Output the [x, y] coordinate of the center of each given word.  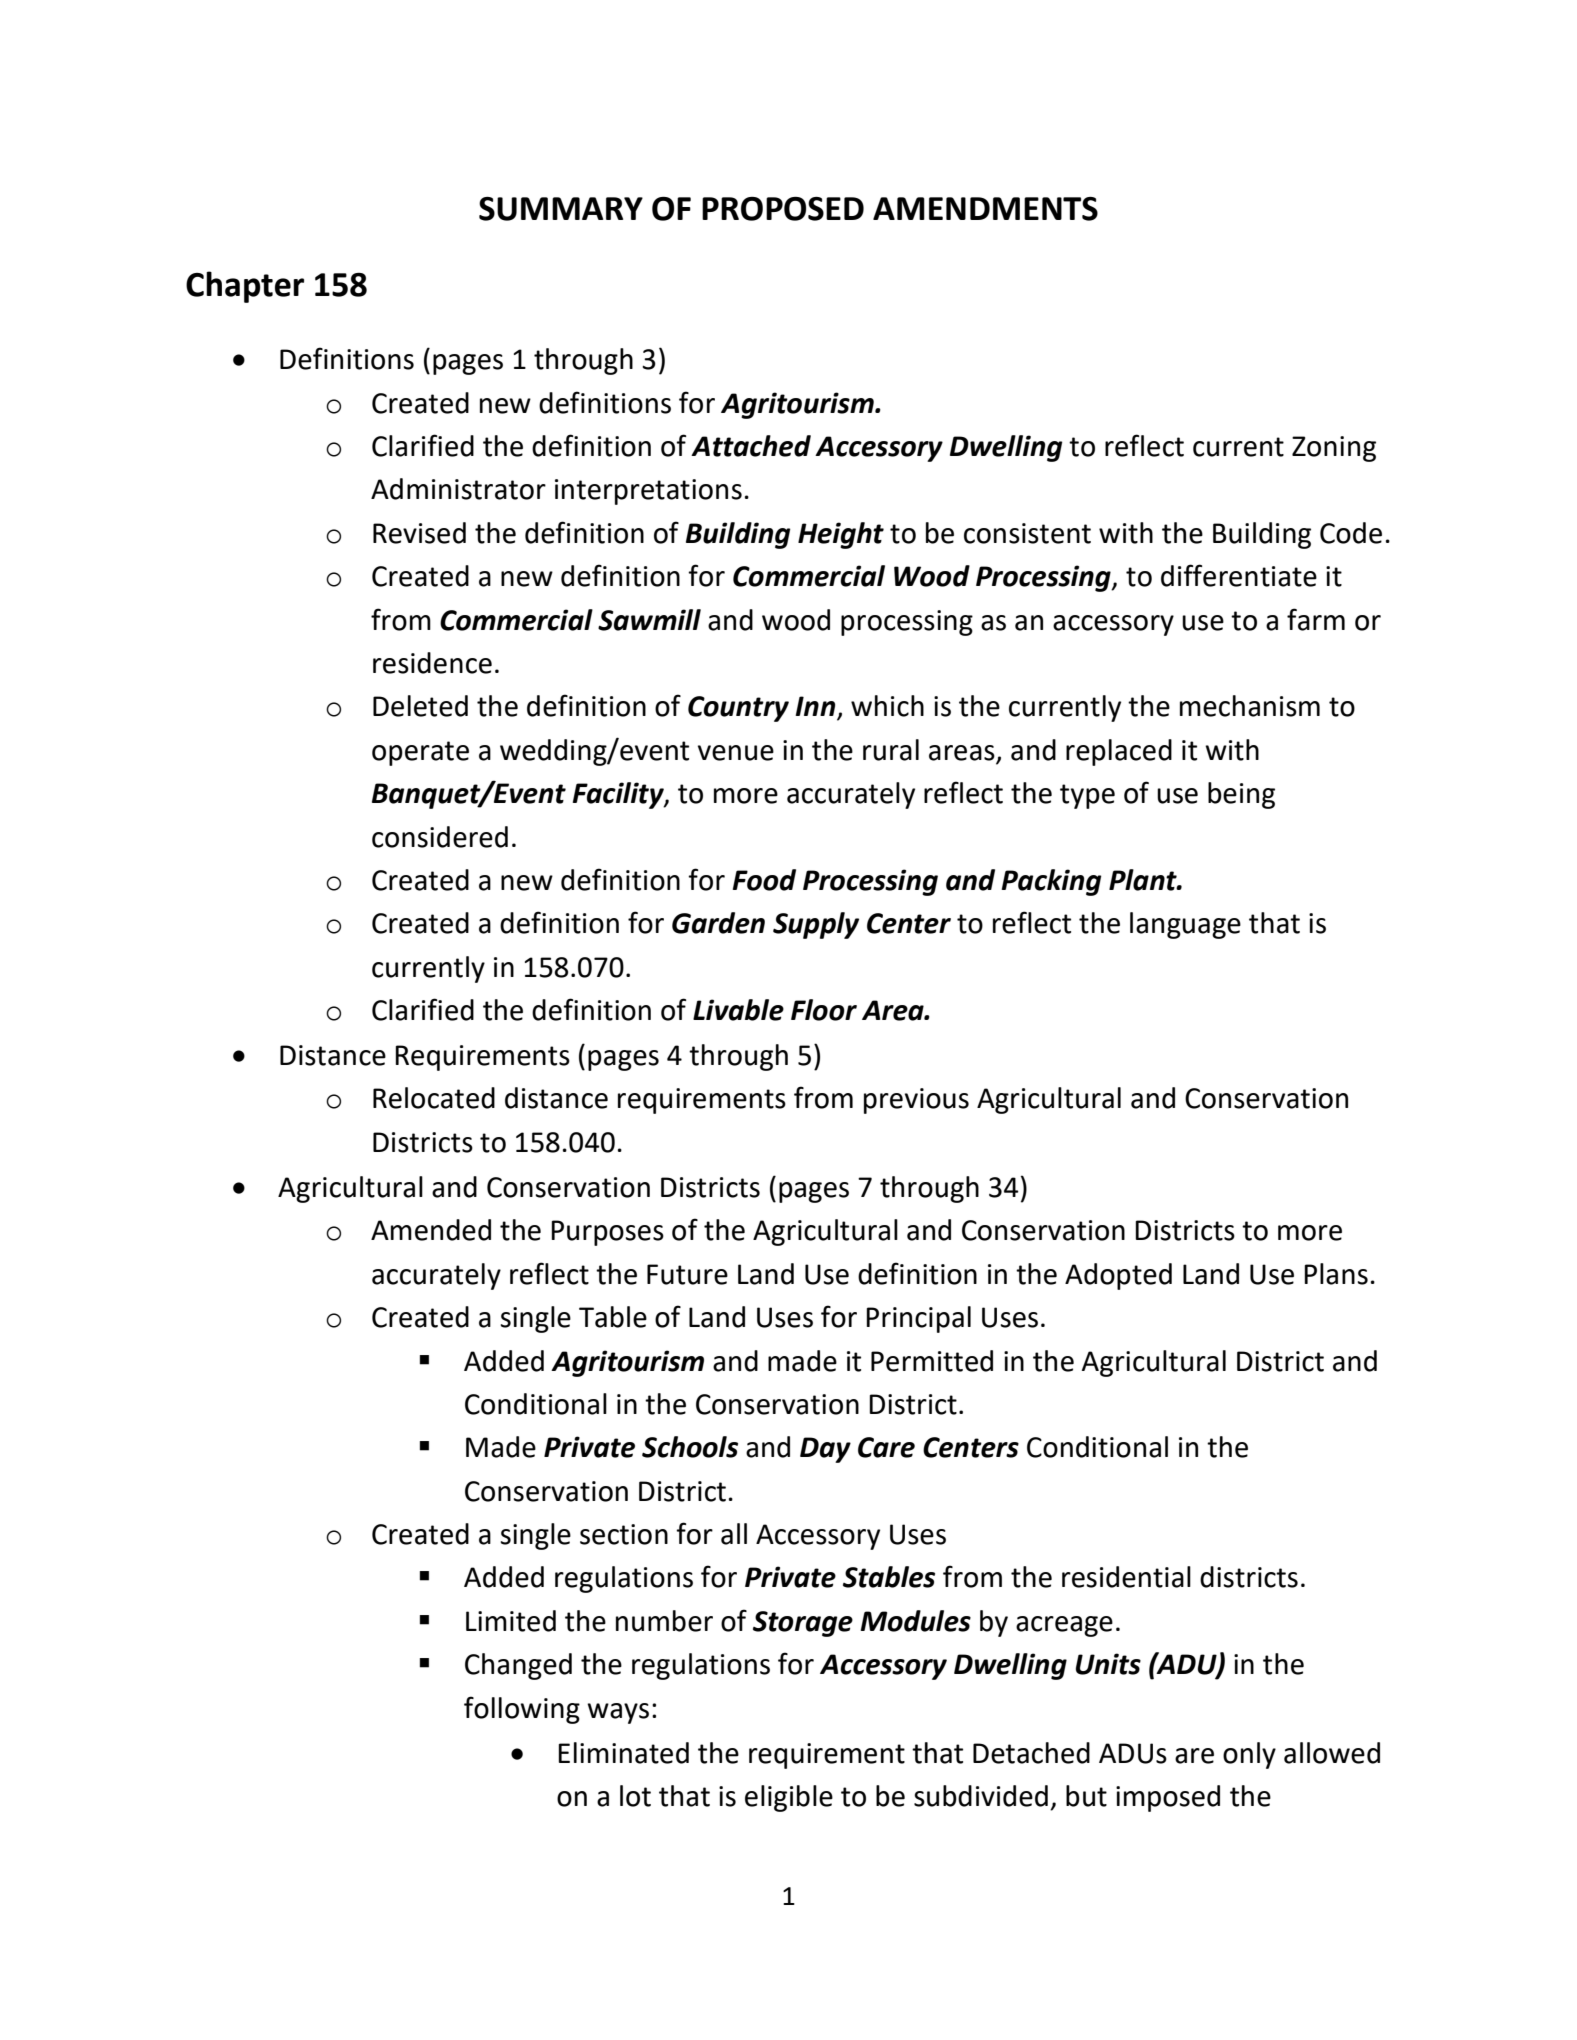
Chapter [245, 287]
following [522, 1710]
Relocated [434, 1098]
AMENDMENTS [985, 209]
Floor [824, 1010]
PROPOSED [783, 209]
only [1249, 1755]
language [1185, 925]
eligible [789, 1798]
